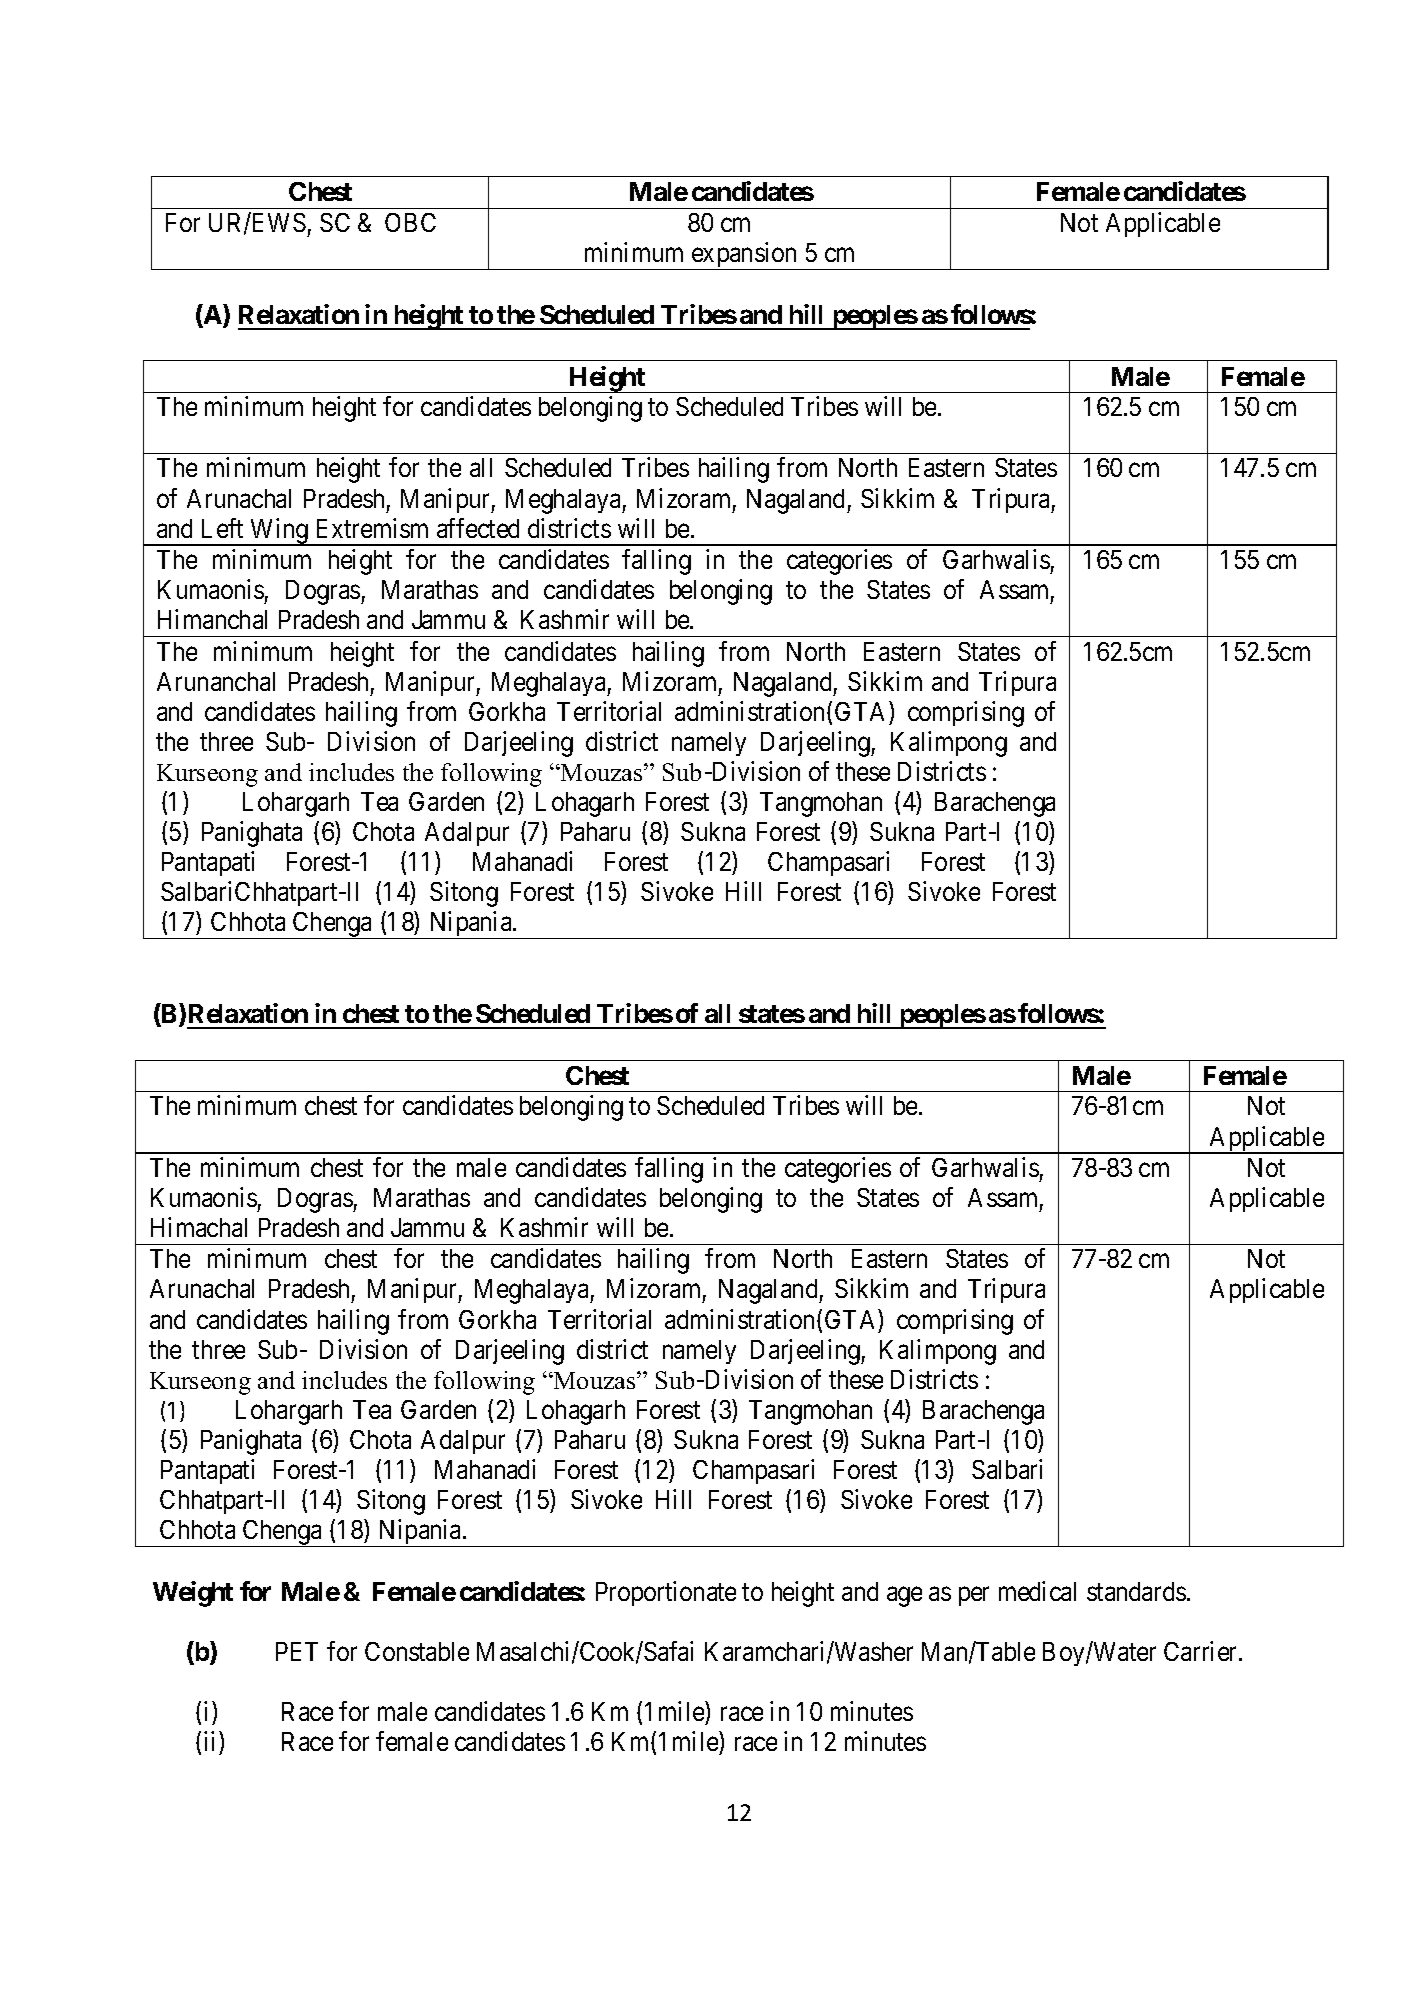  I want to click on Left, so click(222, 528).
